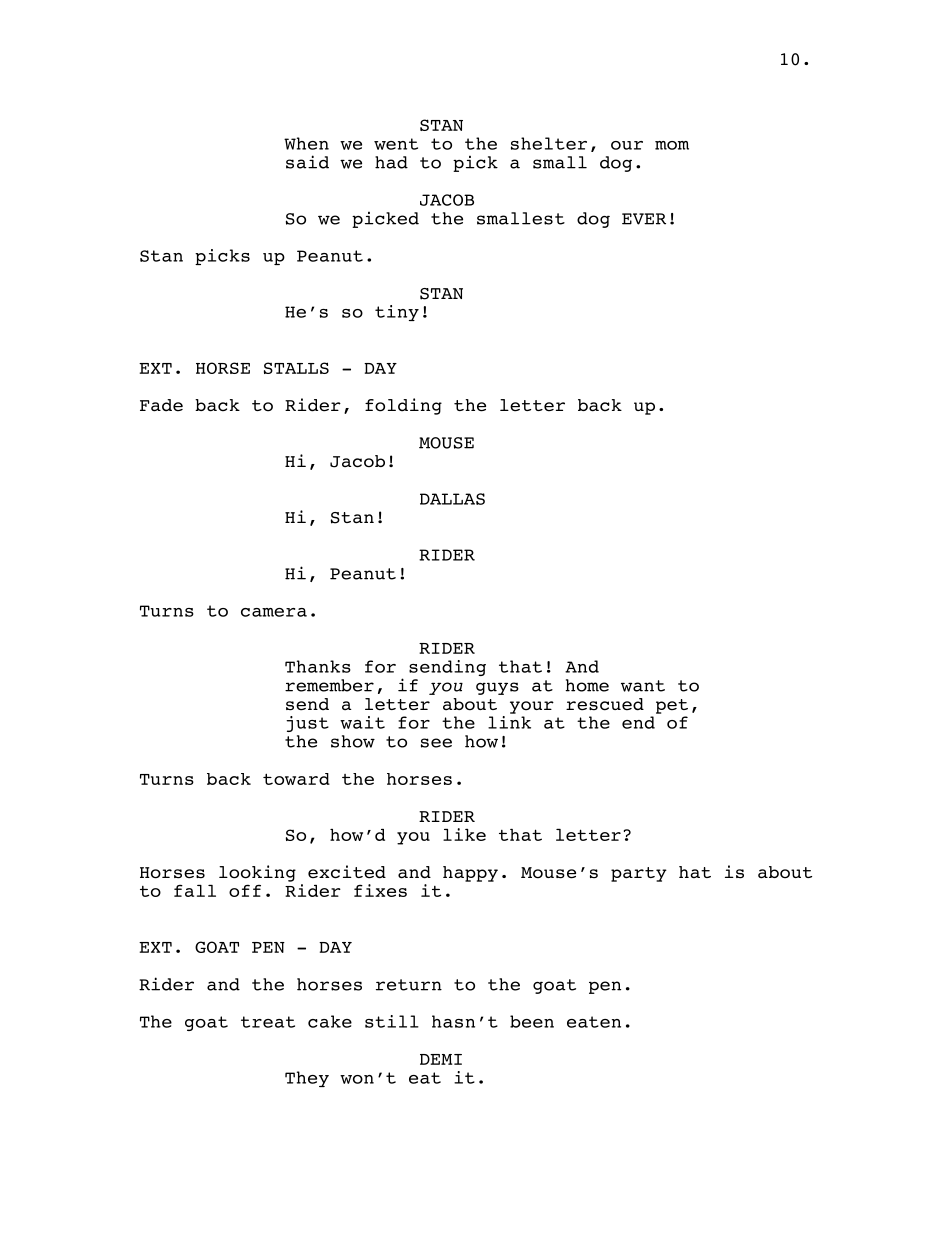  What do you see at coordinates (307, 162) in the screenshot?
I see `said` at bounding box center [307, 162].
